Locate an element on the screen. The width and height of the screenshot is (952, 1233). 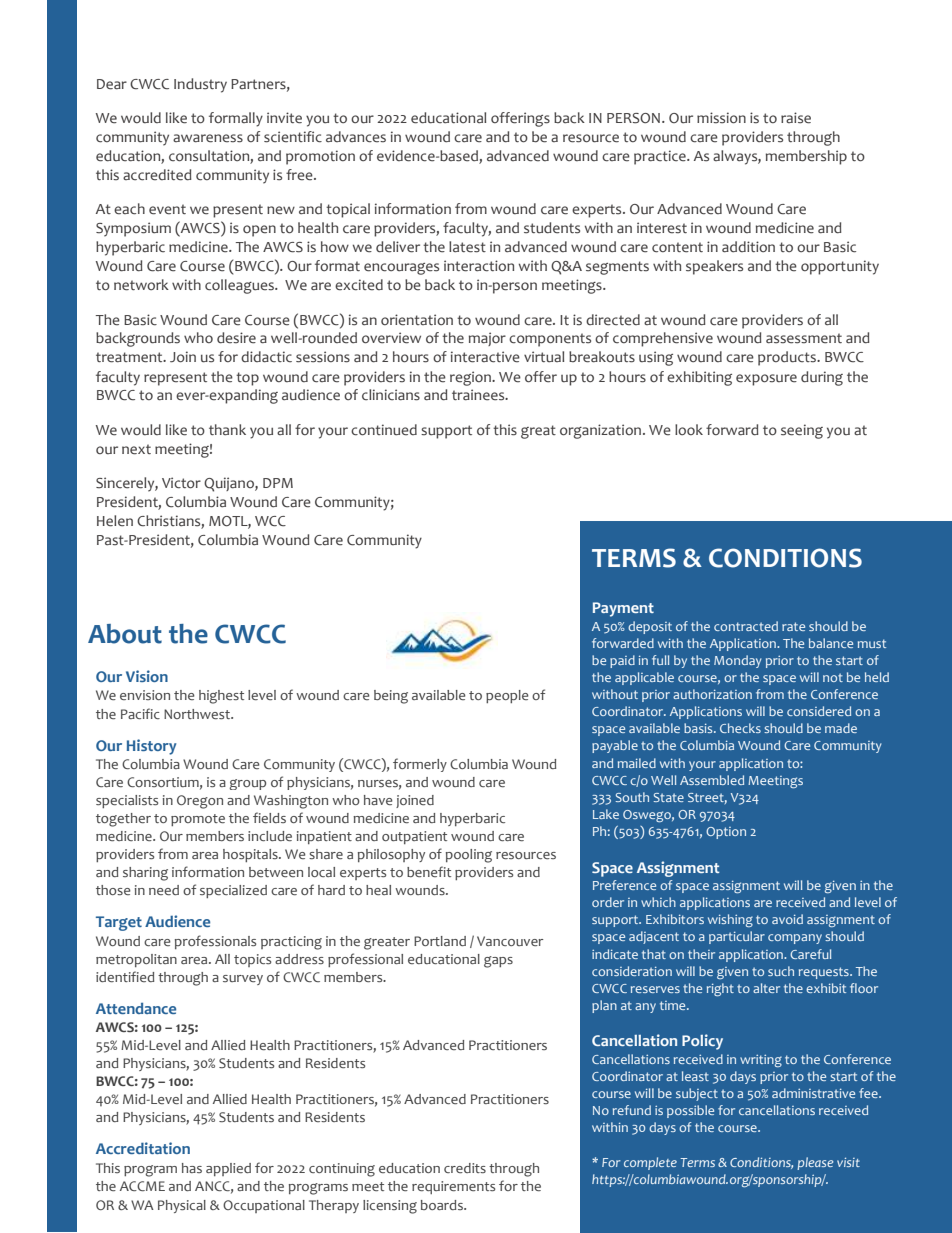
seeing is located at coordinates (802, 431).
